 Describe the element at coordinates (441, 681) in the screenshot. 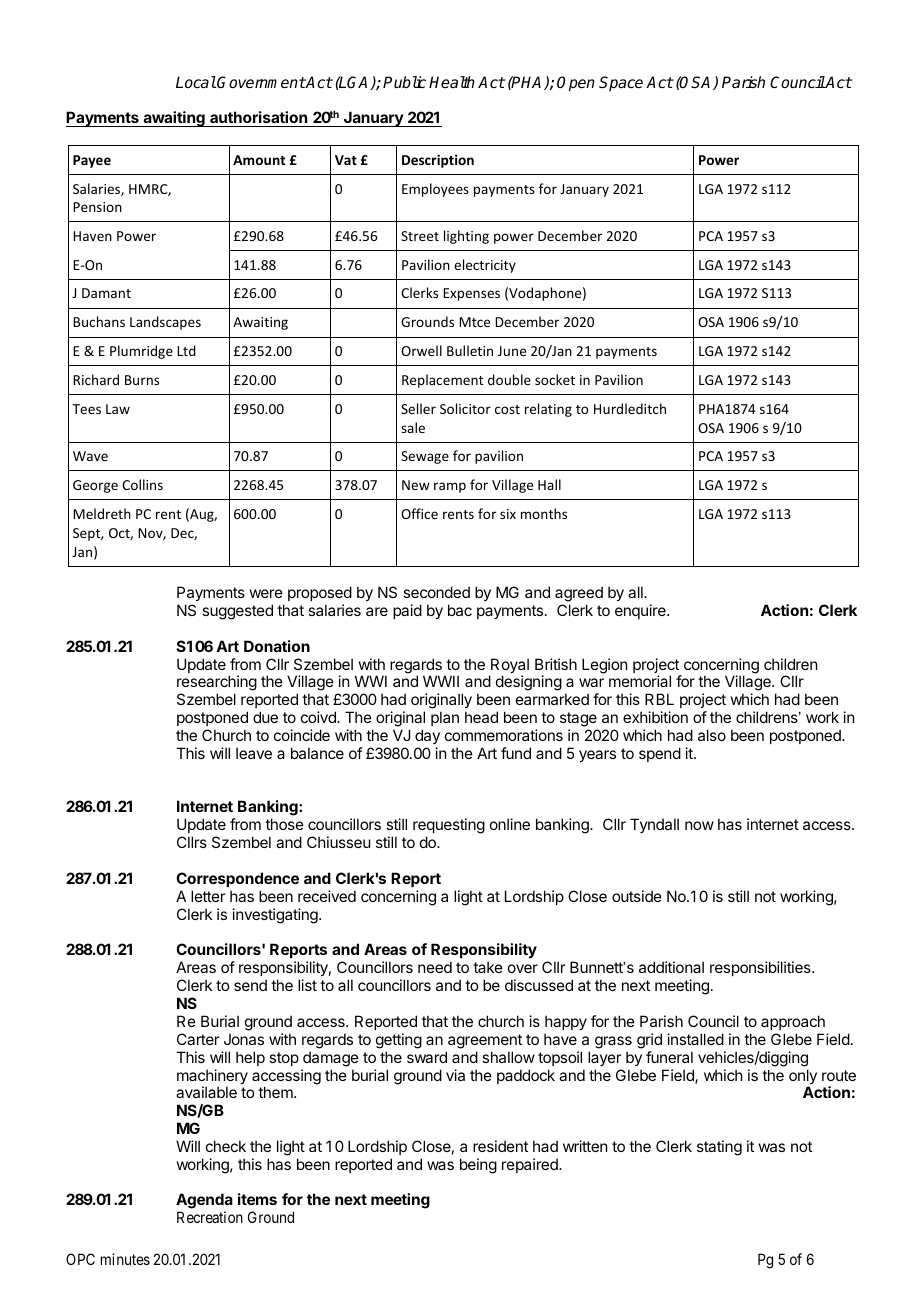

I see `WWII` at that location.
